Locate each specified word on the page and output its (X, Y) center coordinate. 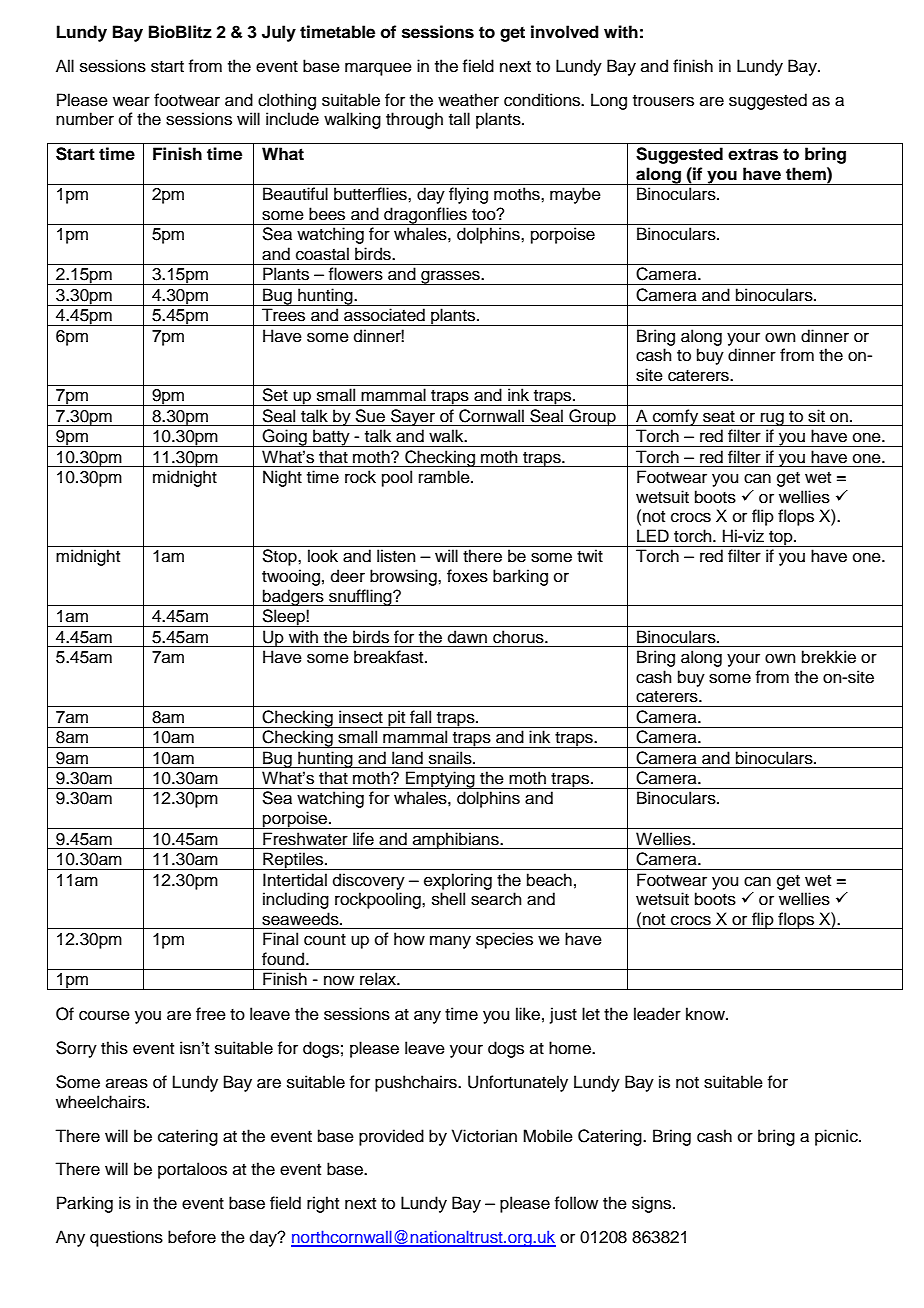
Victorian (484, 1136)
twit (590, 555)
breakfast (390, 657)
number (85, 119)
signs (653, 1204)
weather (468, 100)
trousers (663, 101)
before (192, 1237)
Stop (280, 557)
